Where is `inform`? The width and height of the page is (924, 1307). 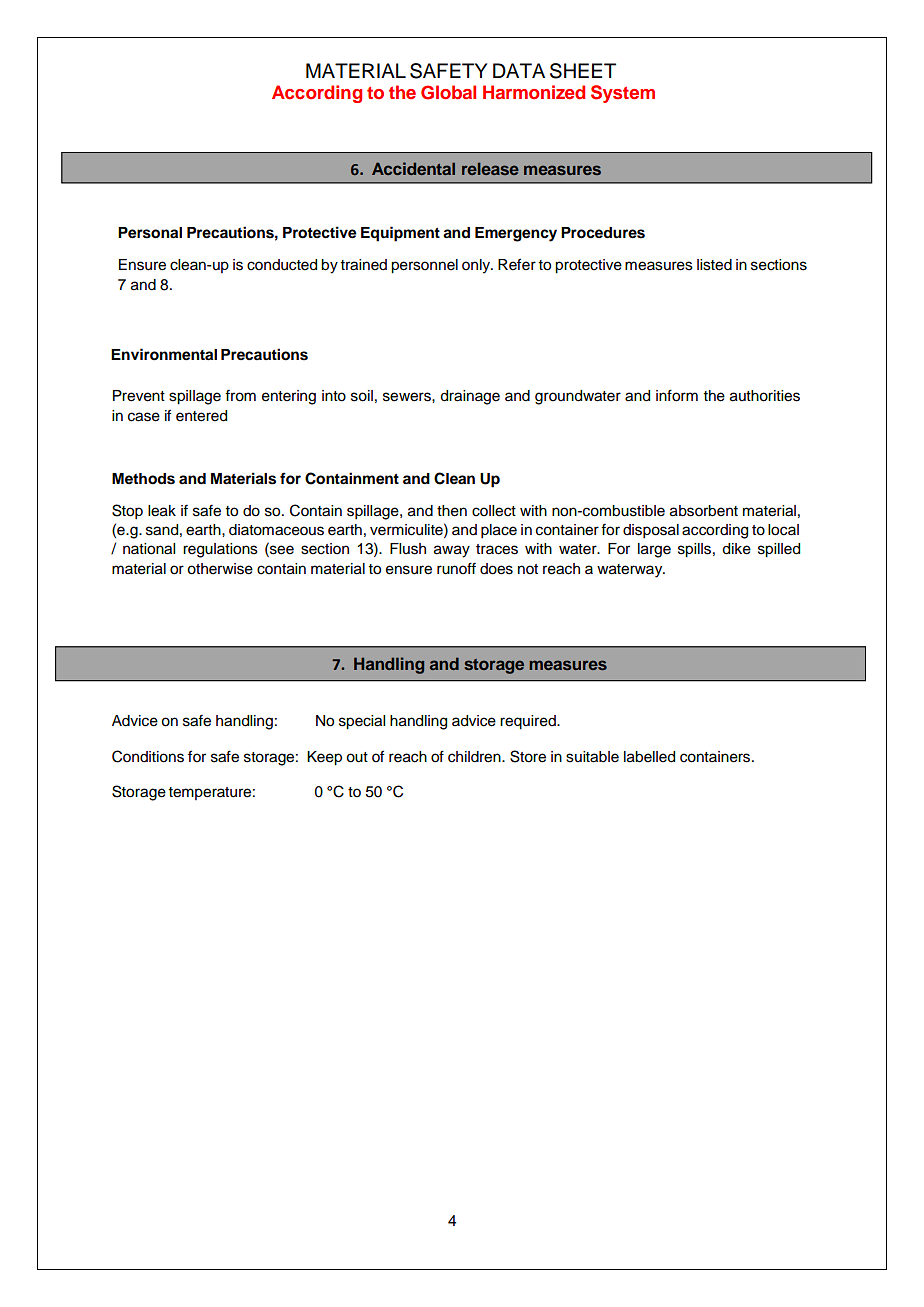
inform is located at coordinates (677, 395).
